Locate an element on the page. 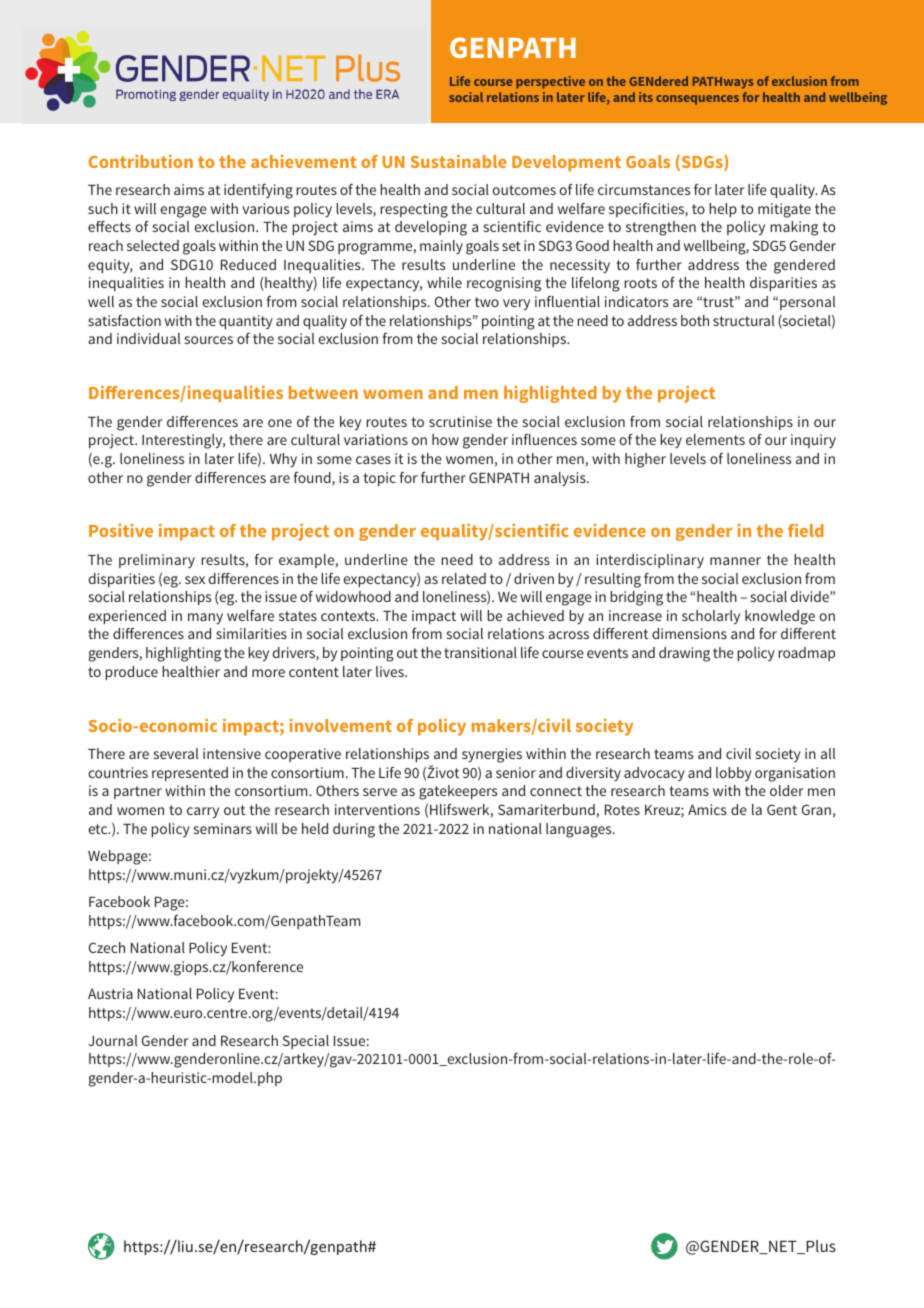 The height and width of the page is (1308, 924). related is located at coordinates (464, 578).
